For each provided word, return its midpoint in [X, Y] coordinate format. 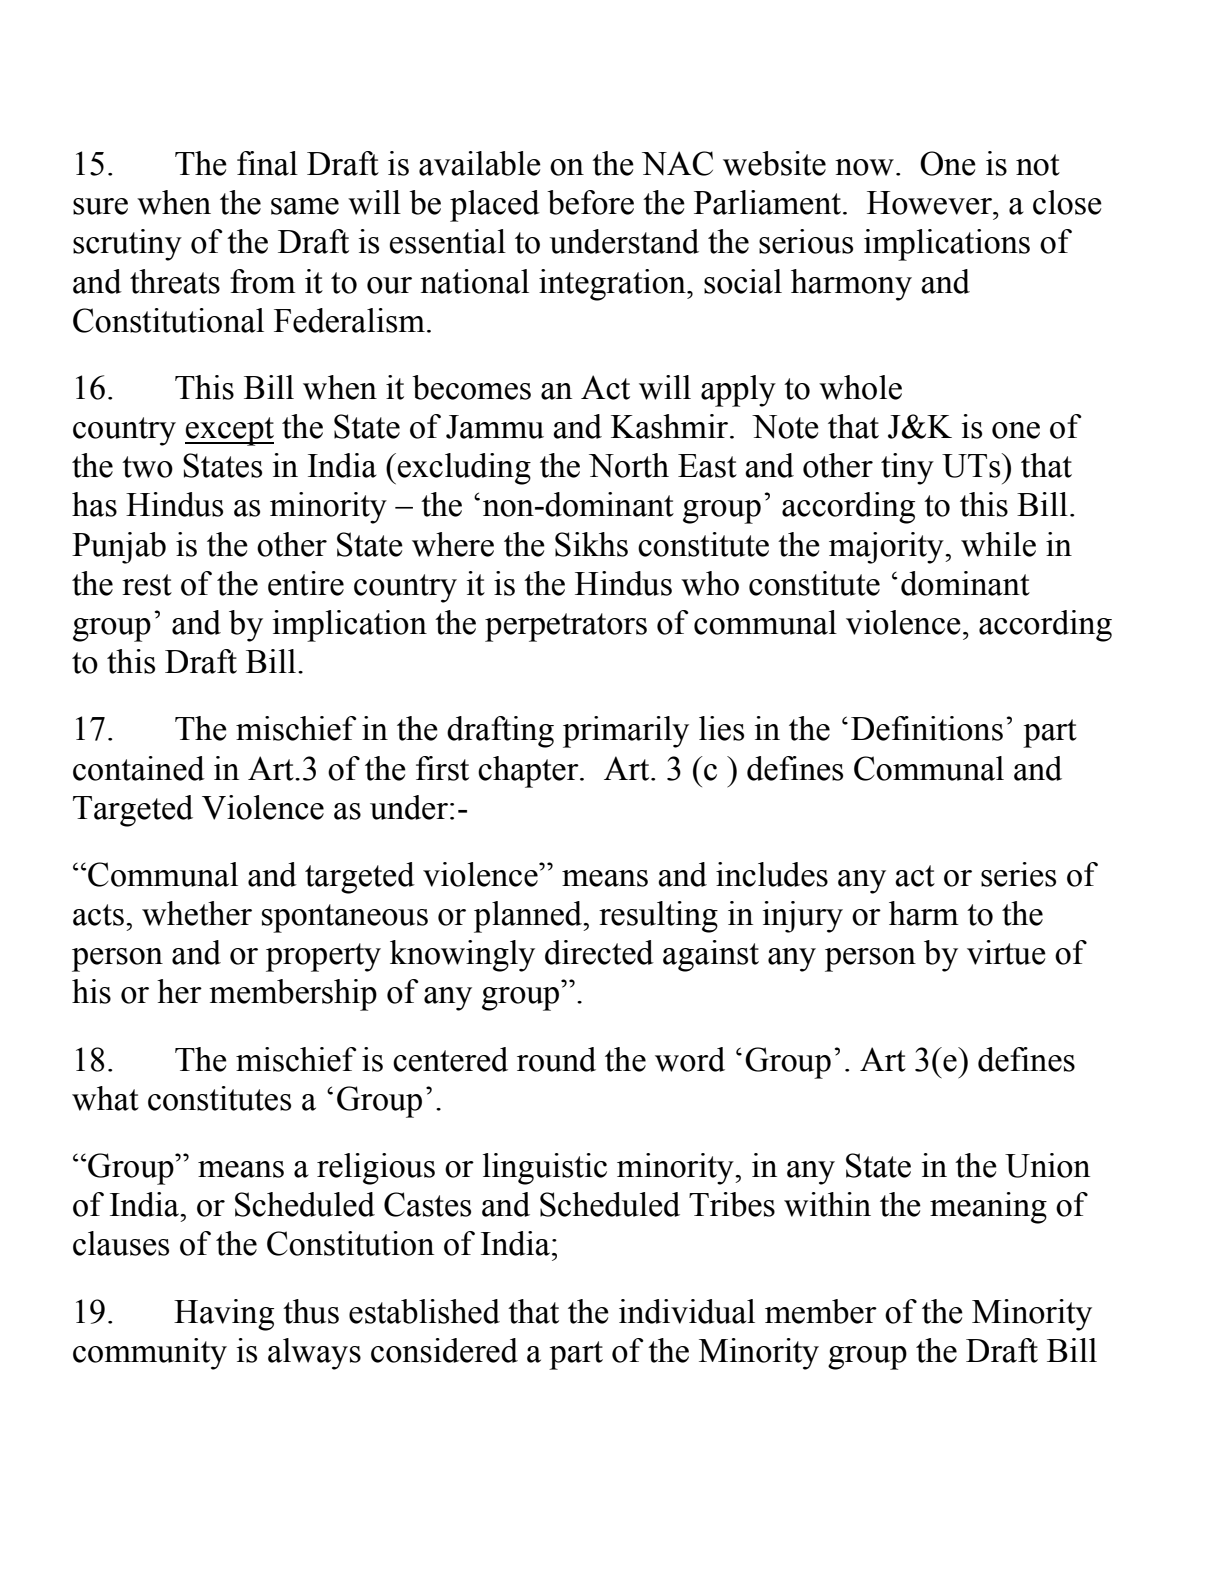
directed [599, 952]
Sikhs [591, 544]
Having [224, 1315]
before [590, 202]
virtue [1006, 952]
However [930, 203]
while [998, 544]
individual [687, 1311]
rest [147, 585]
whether [197, 913]
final [267, 163]
